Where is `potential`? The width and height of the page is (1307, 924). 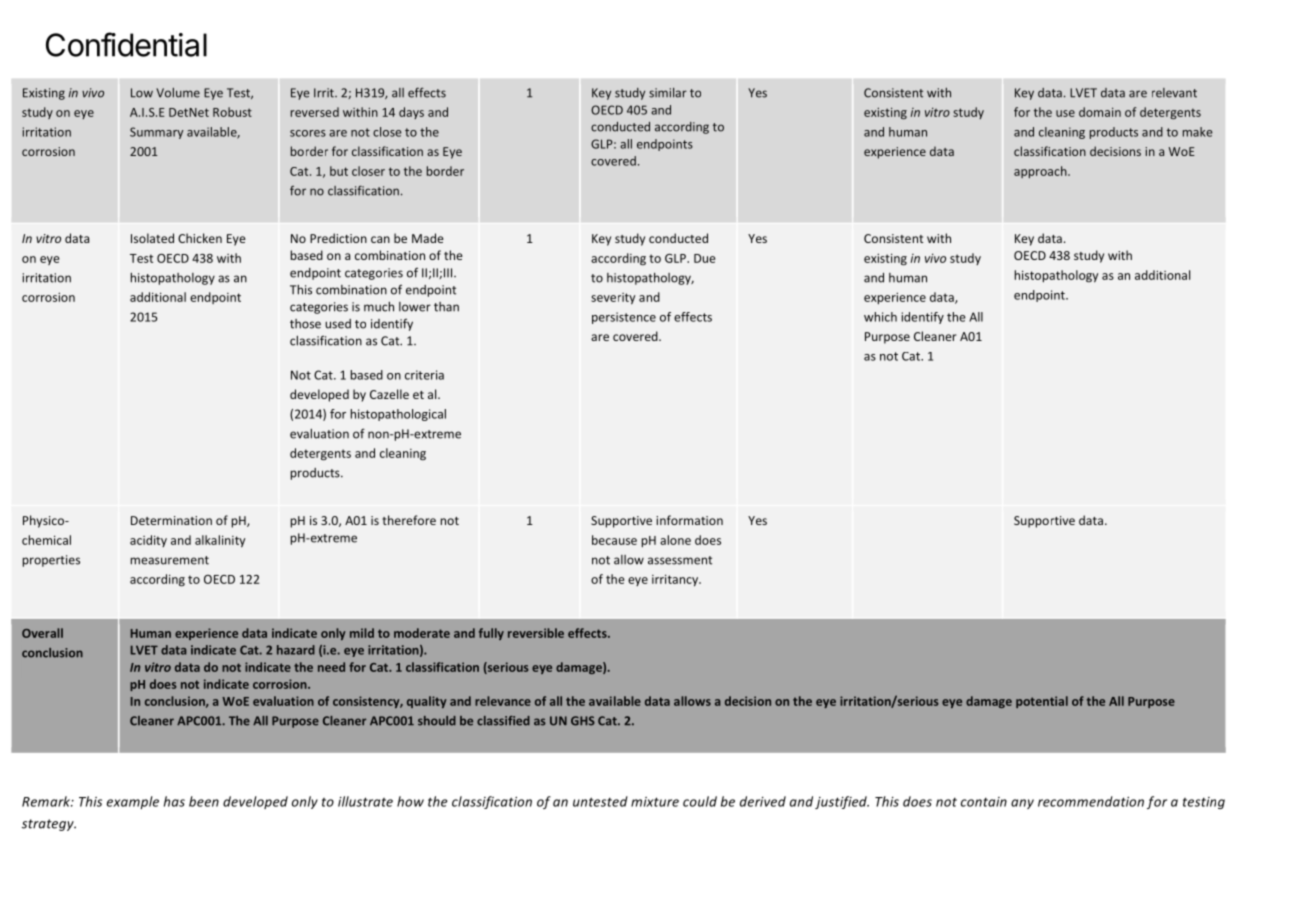
potential is located at coordinates (1042, 702).
